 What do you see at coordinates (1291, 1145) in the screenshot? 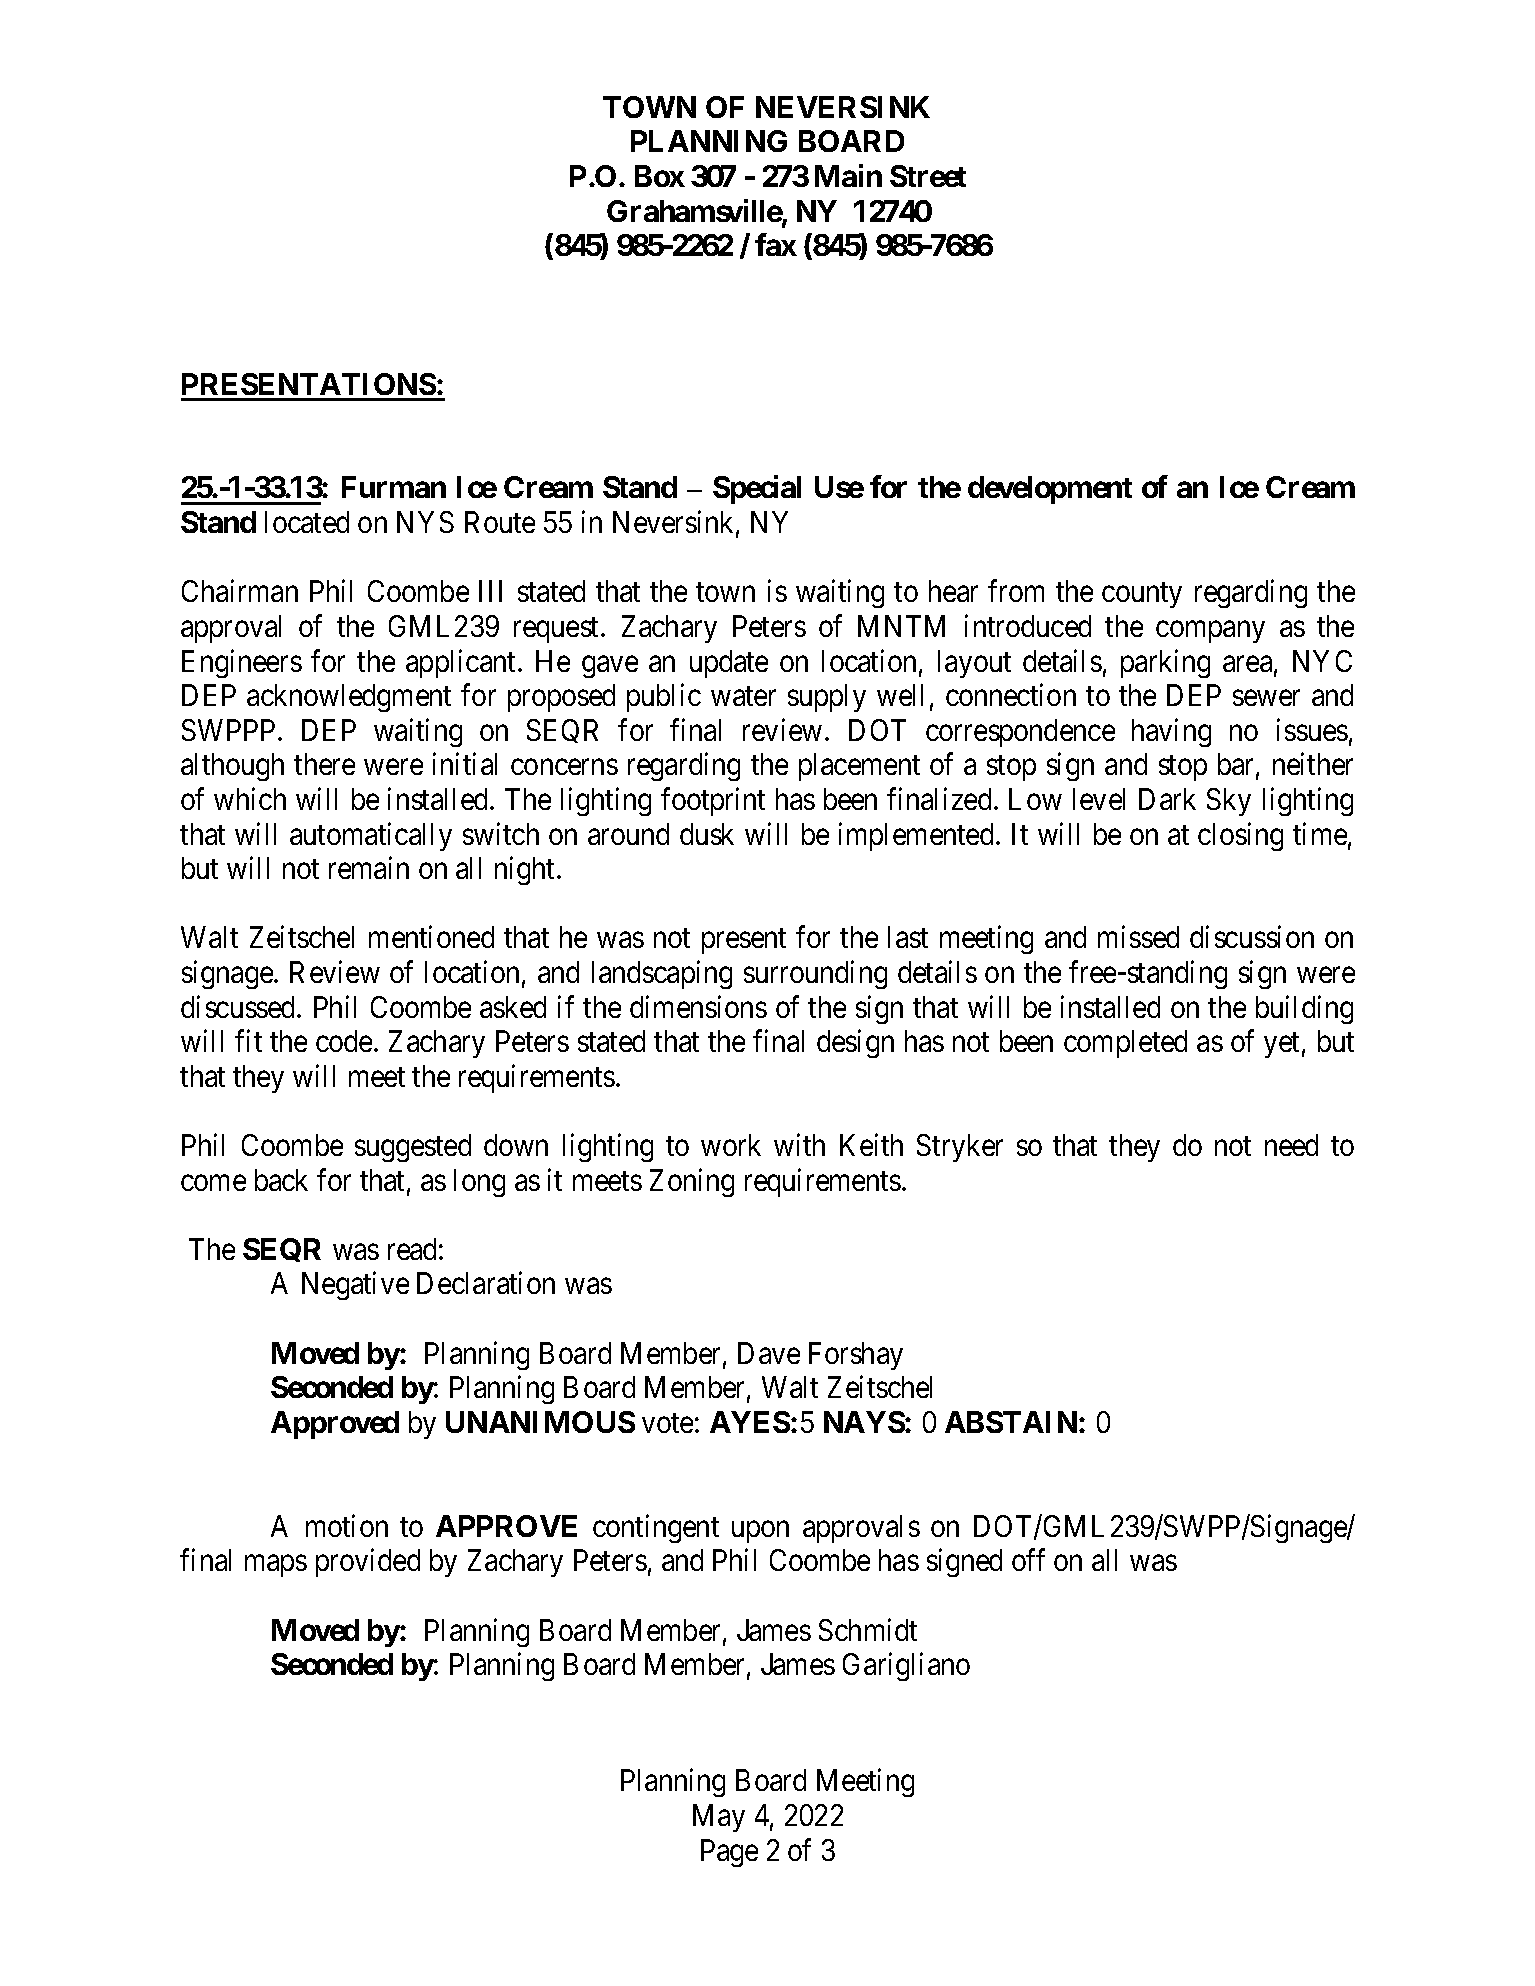
I see `need` at bounding box center [1291, 1145].
